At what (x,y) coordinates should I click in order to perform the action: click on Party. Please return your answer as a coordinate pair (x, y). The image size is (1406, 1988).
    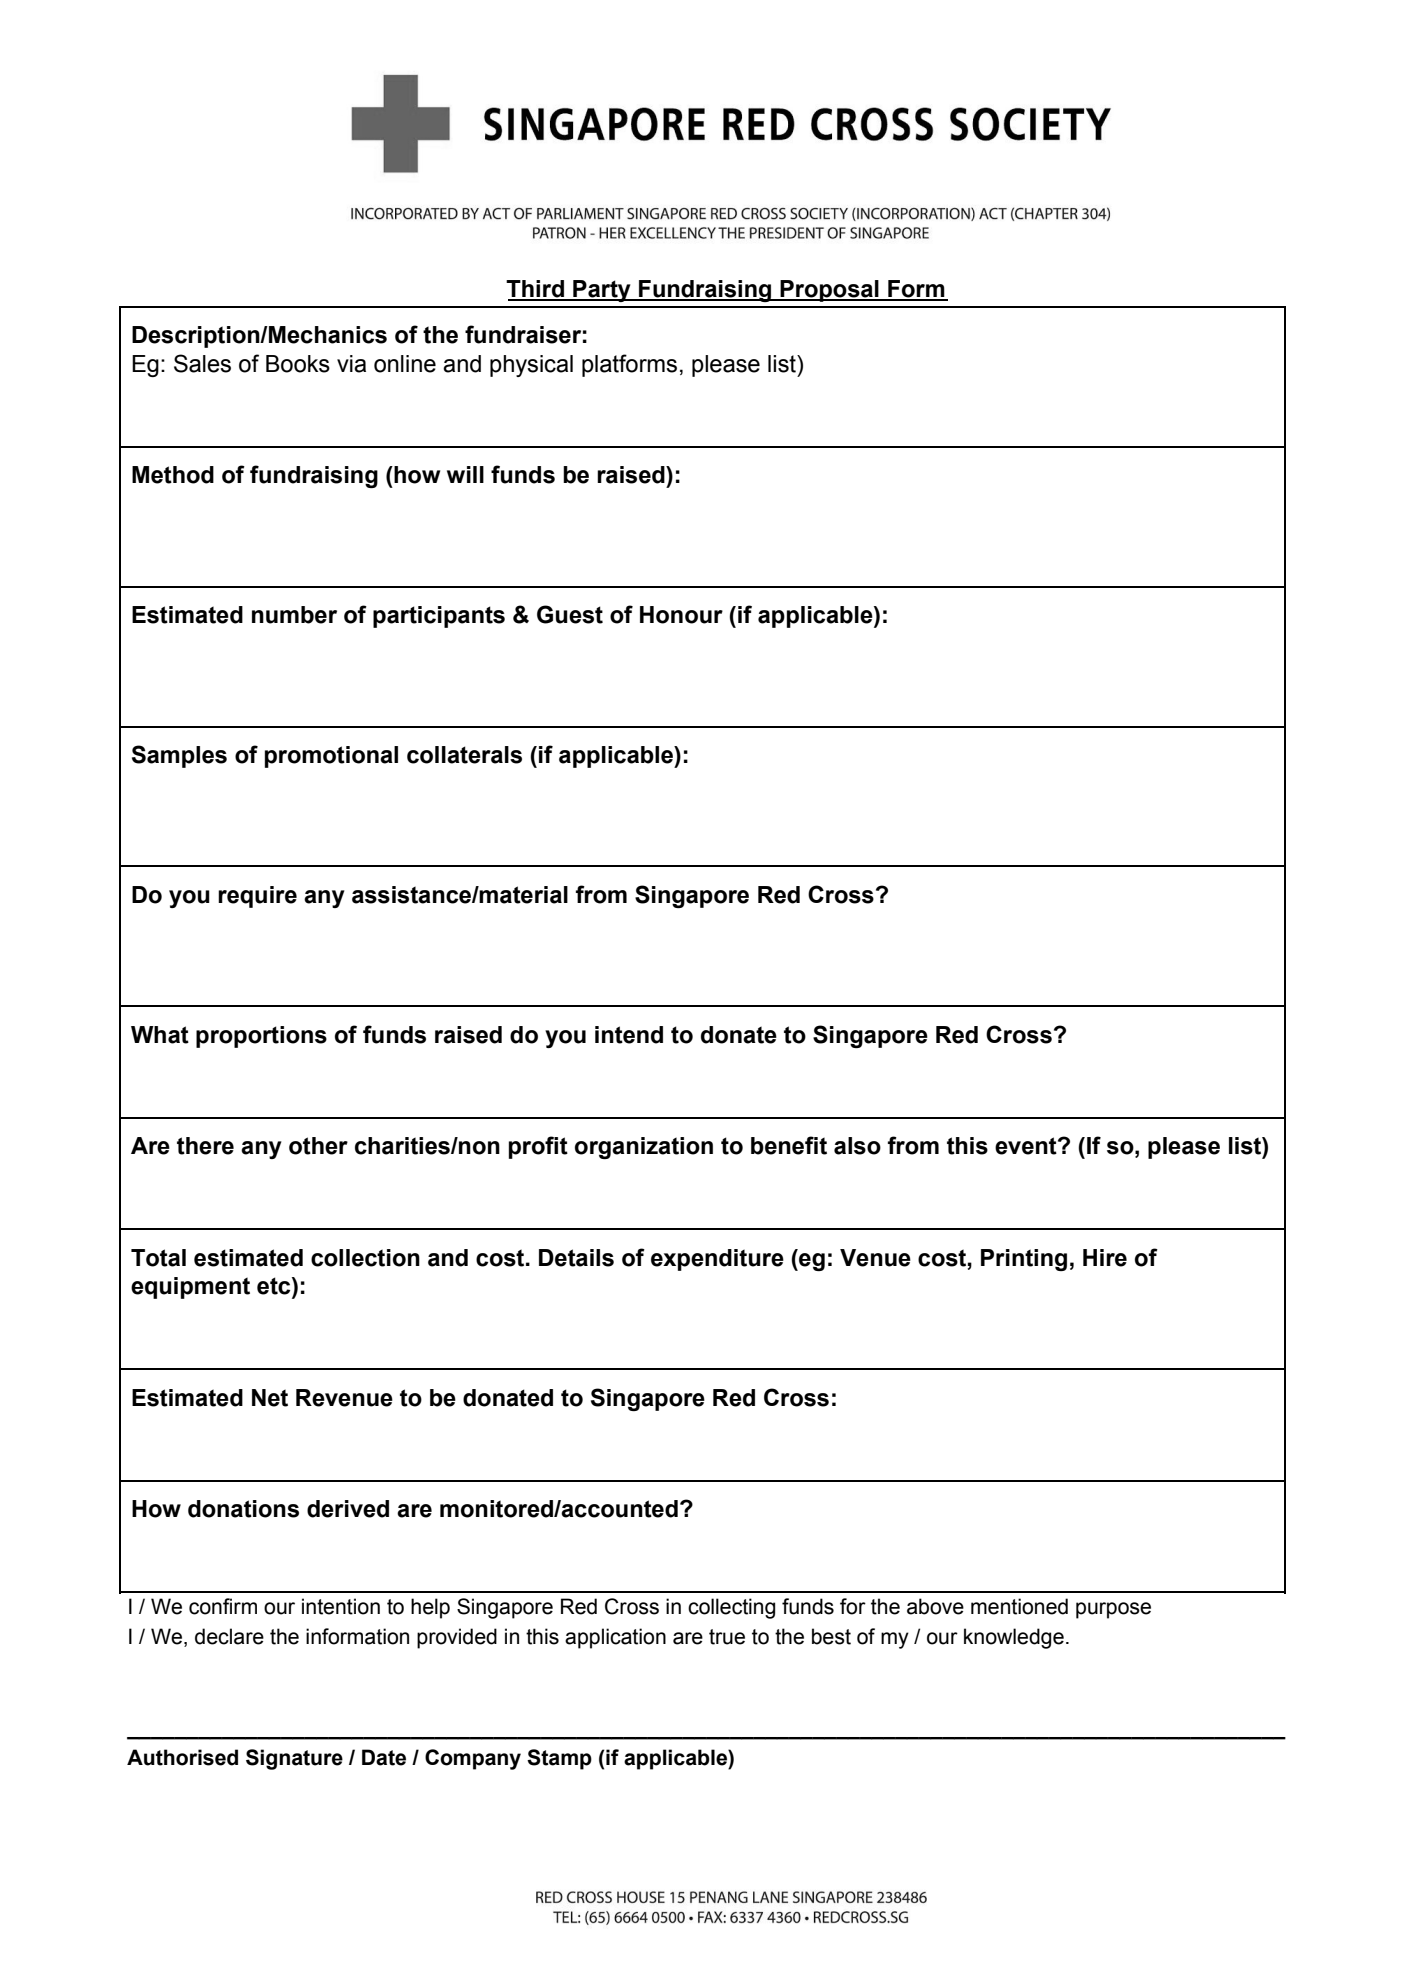
    Looking at the image, I should click on (602, 291).
